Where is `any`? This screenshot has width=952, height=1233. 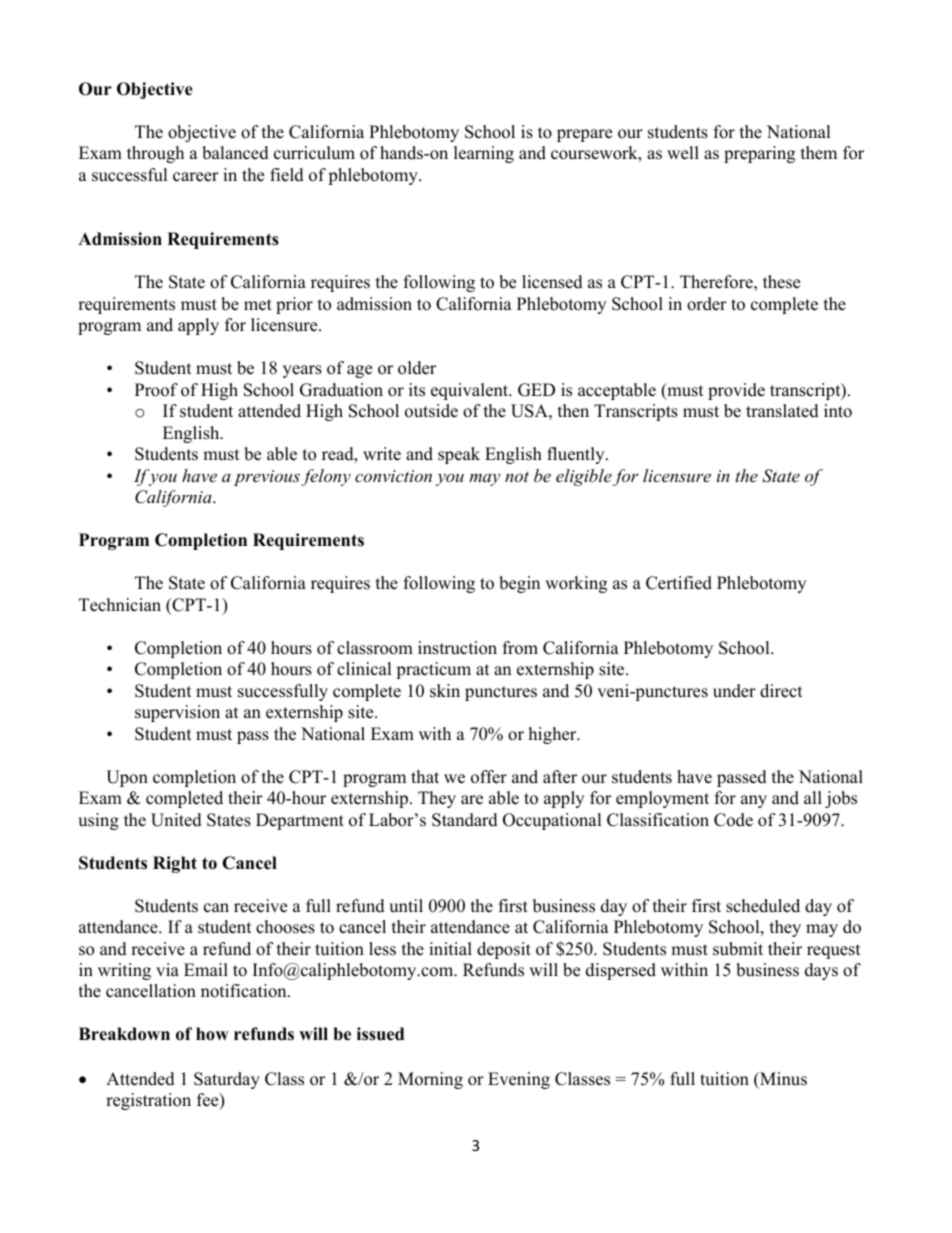 any is located at coordinates (754, 801).
